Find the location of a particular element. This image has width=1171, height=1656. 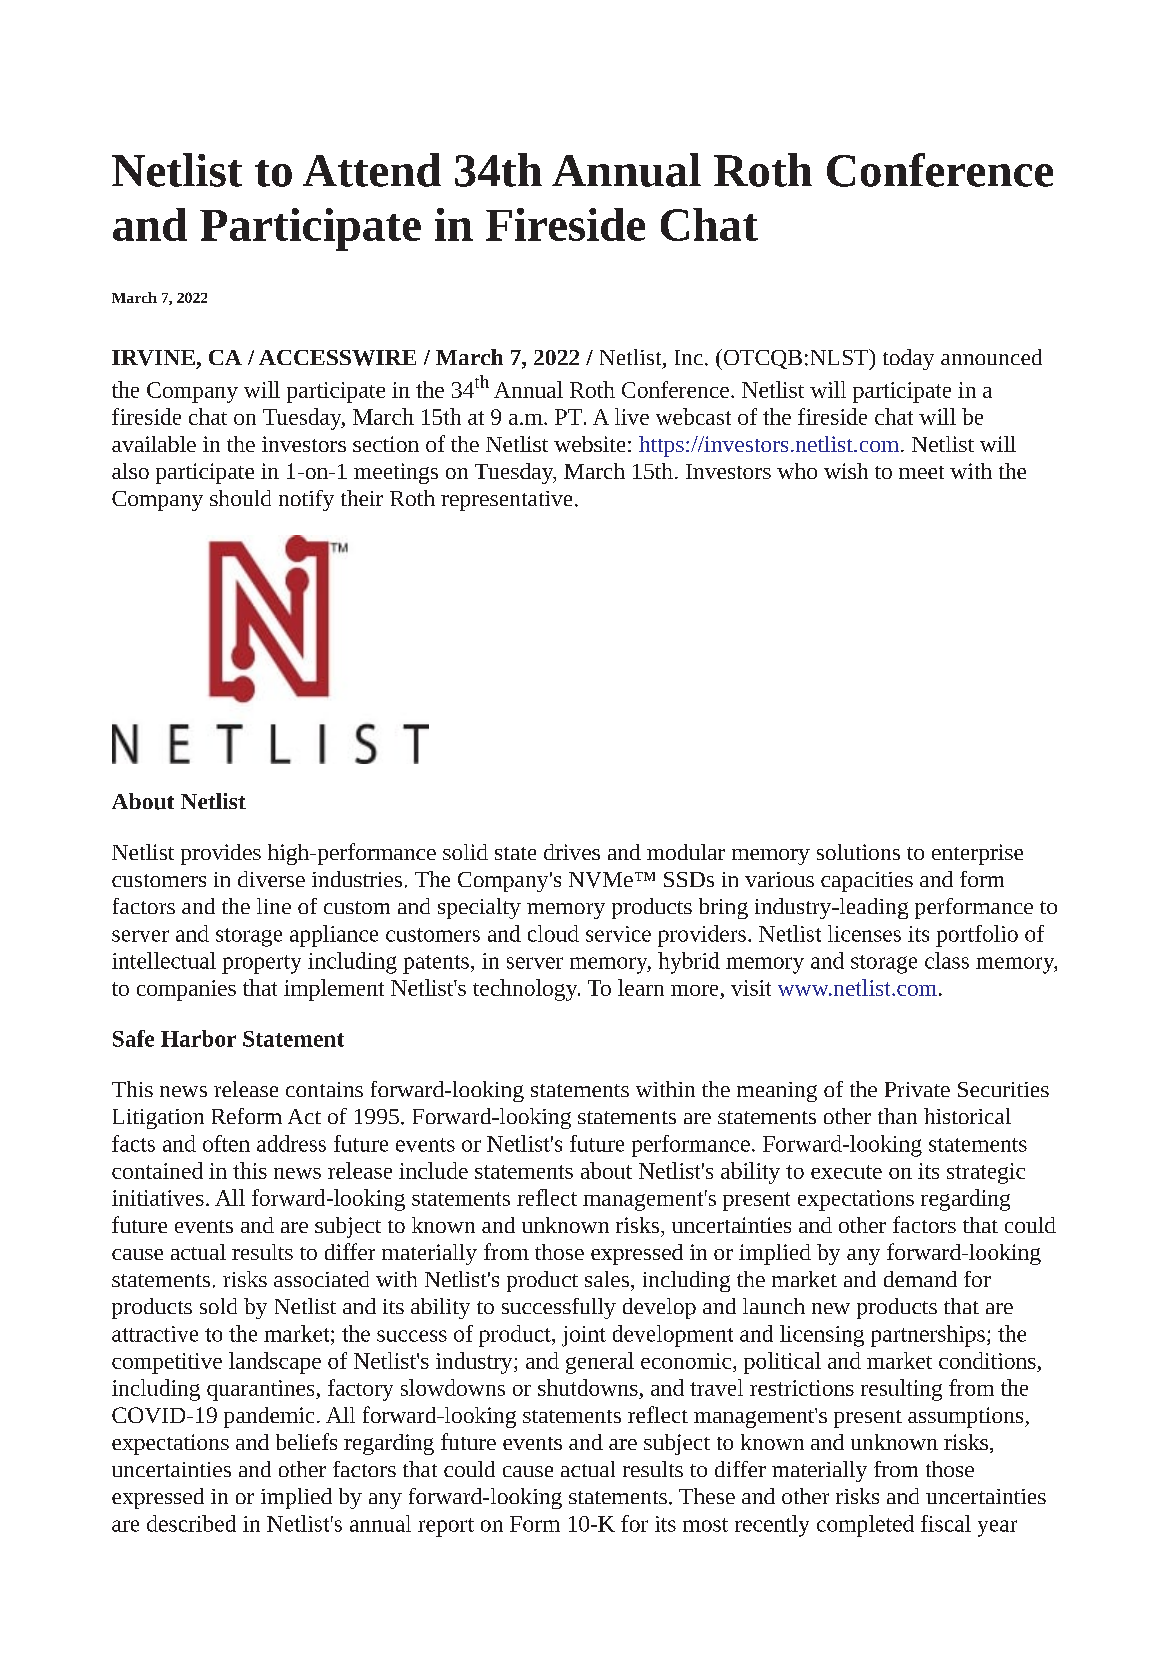

technology is located at coordinates (526, 990).
